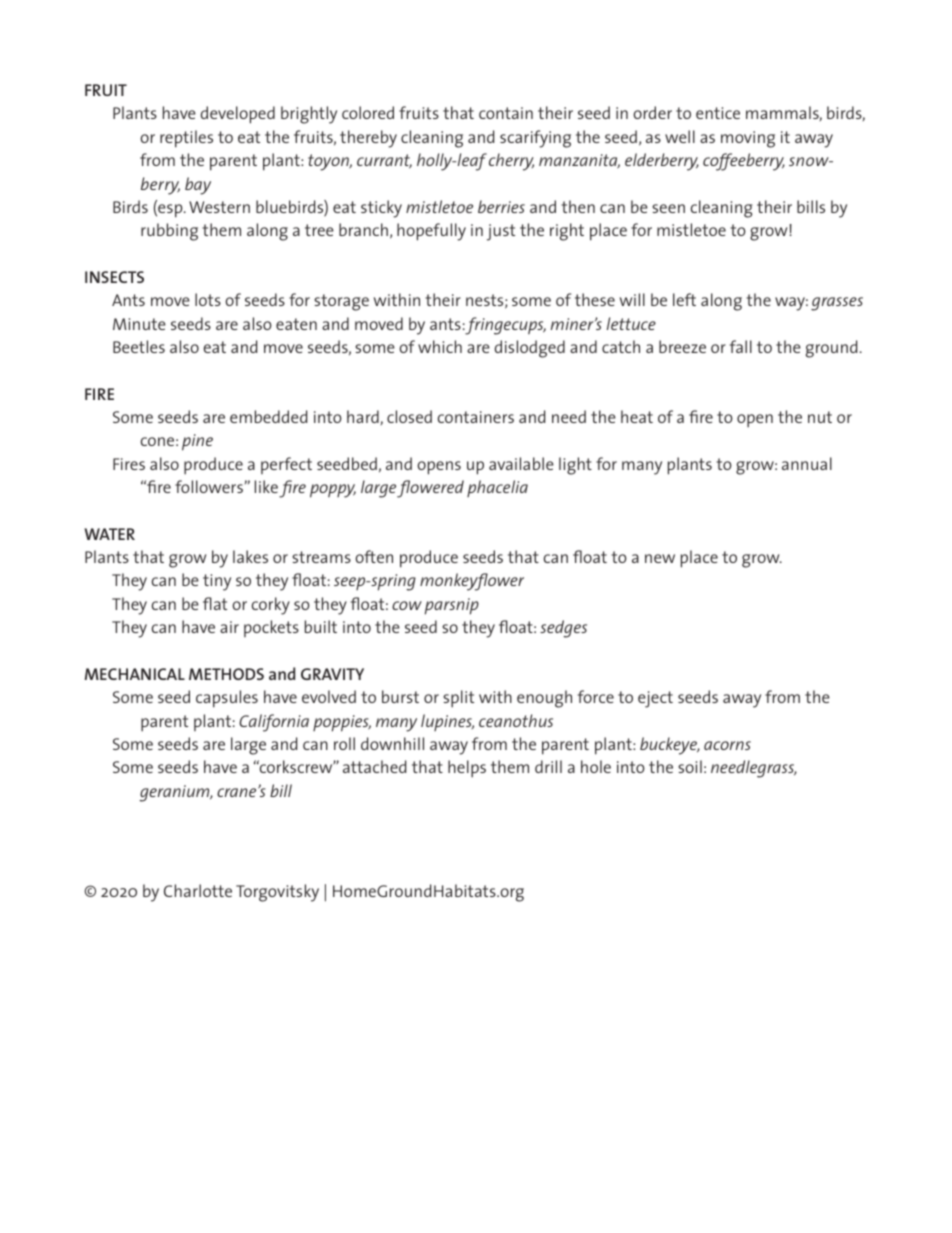 This page has width=952, height=1233. What do you see at coordinates (807, 463) in the page?
I see `annual` at bounding box center [807, 463].
